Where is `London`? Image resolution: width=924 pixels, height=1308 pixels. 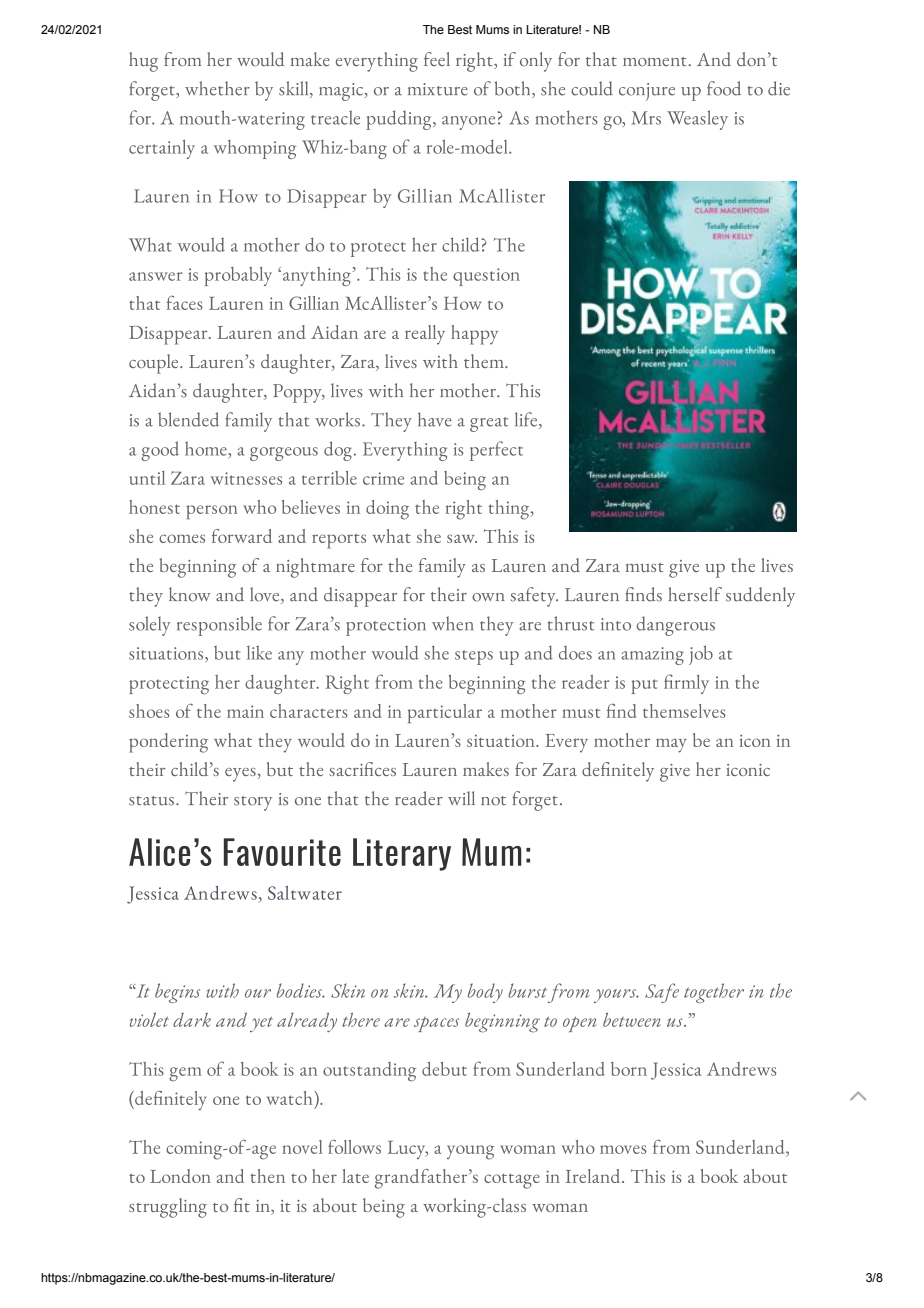 London is located at coordinates (180, 1176).
